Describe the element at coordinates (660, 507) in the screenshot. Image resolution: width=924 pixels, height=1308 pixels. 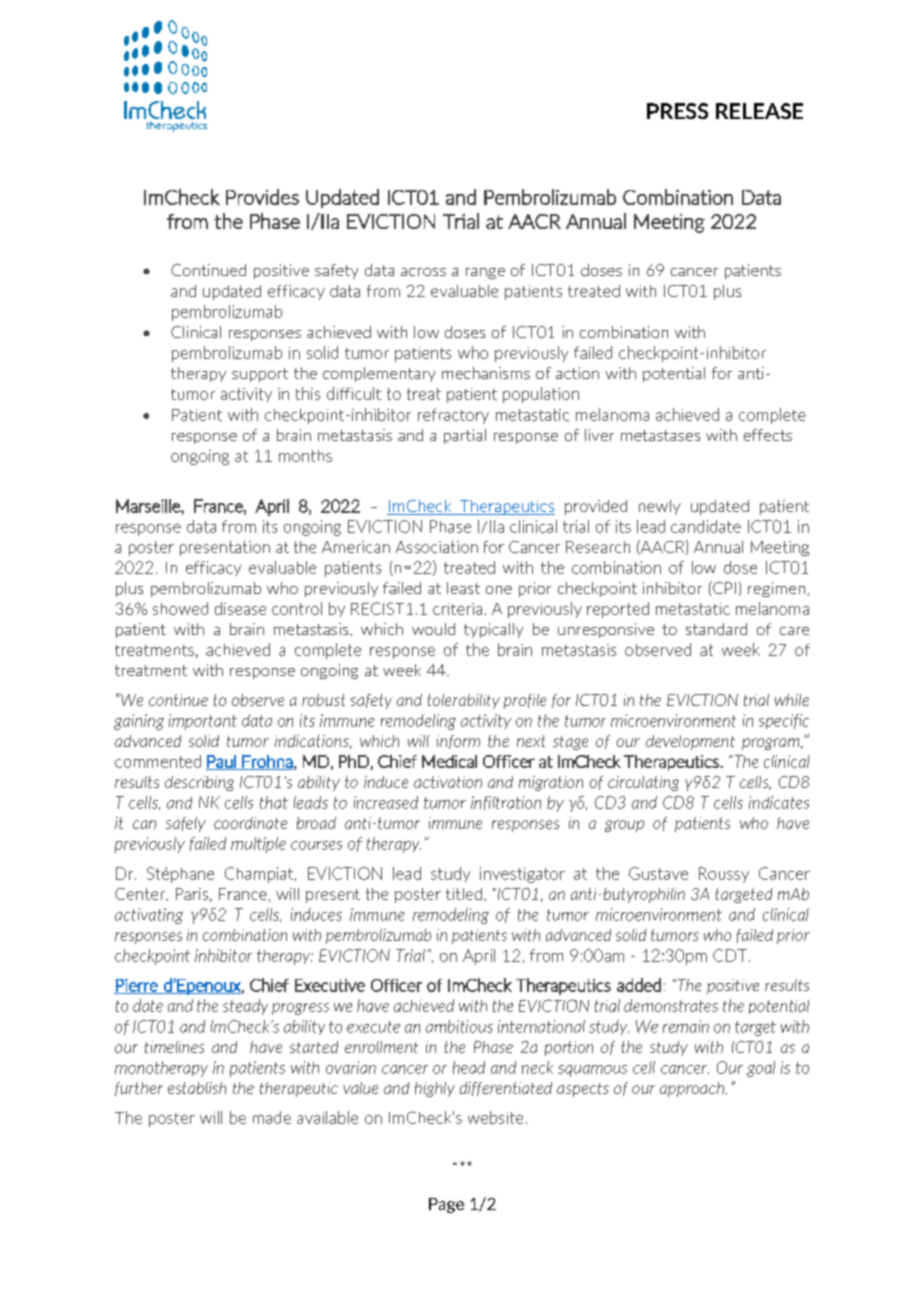
I see `newly` at that location.
